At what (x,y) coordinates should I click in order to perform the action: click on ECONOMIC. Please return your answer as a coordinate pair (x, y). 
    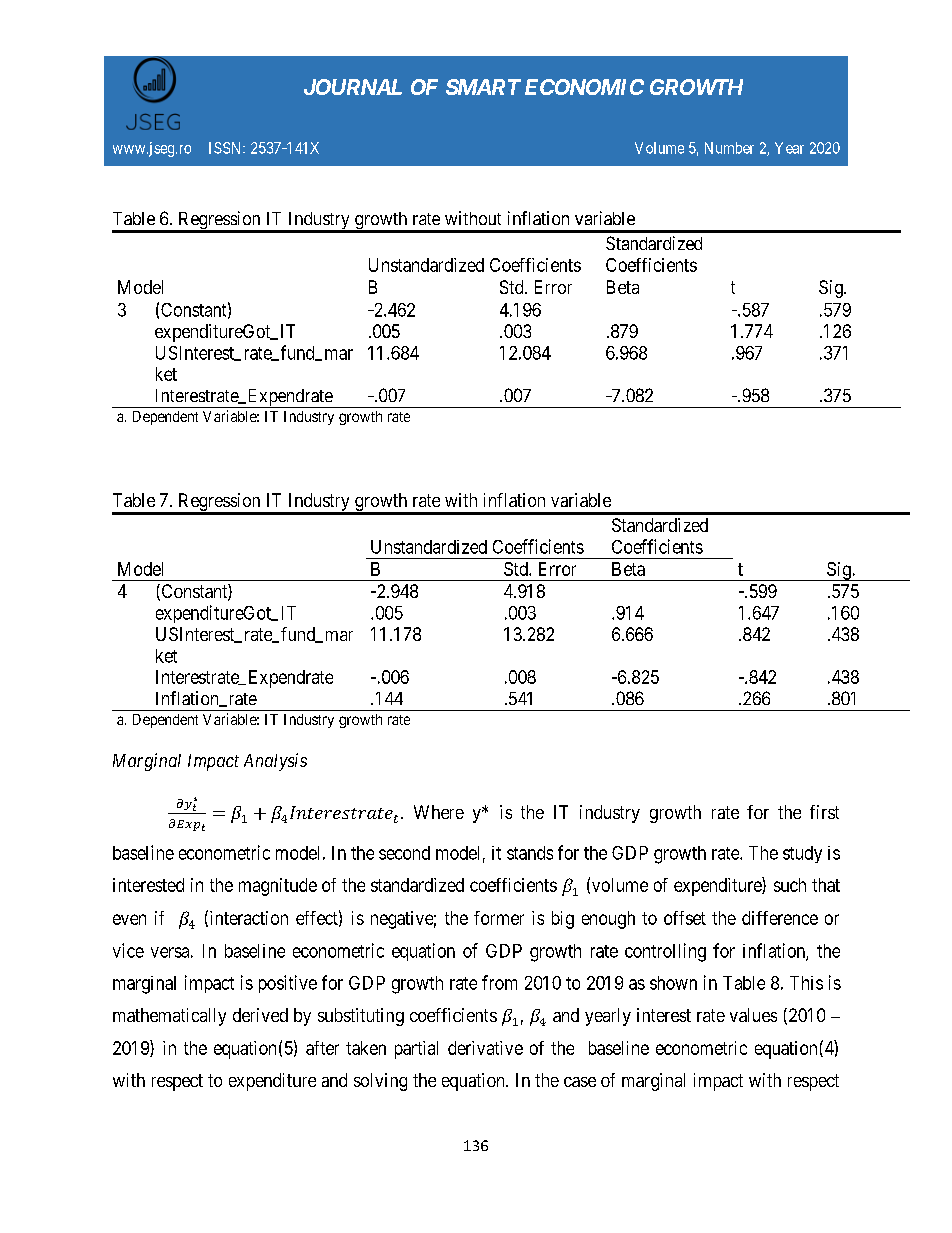
    Looking at the image, I should click on (584, 87).
